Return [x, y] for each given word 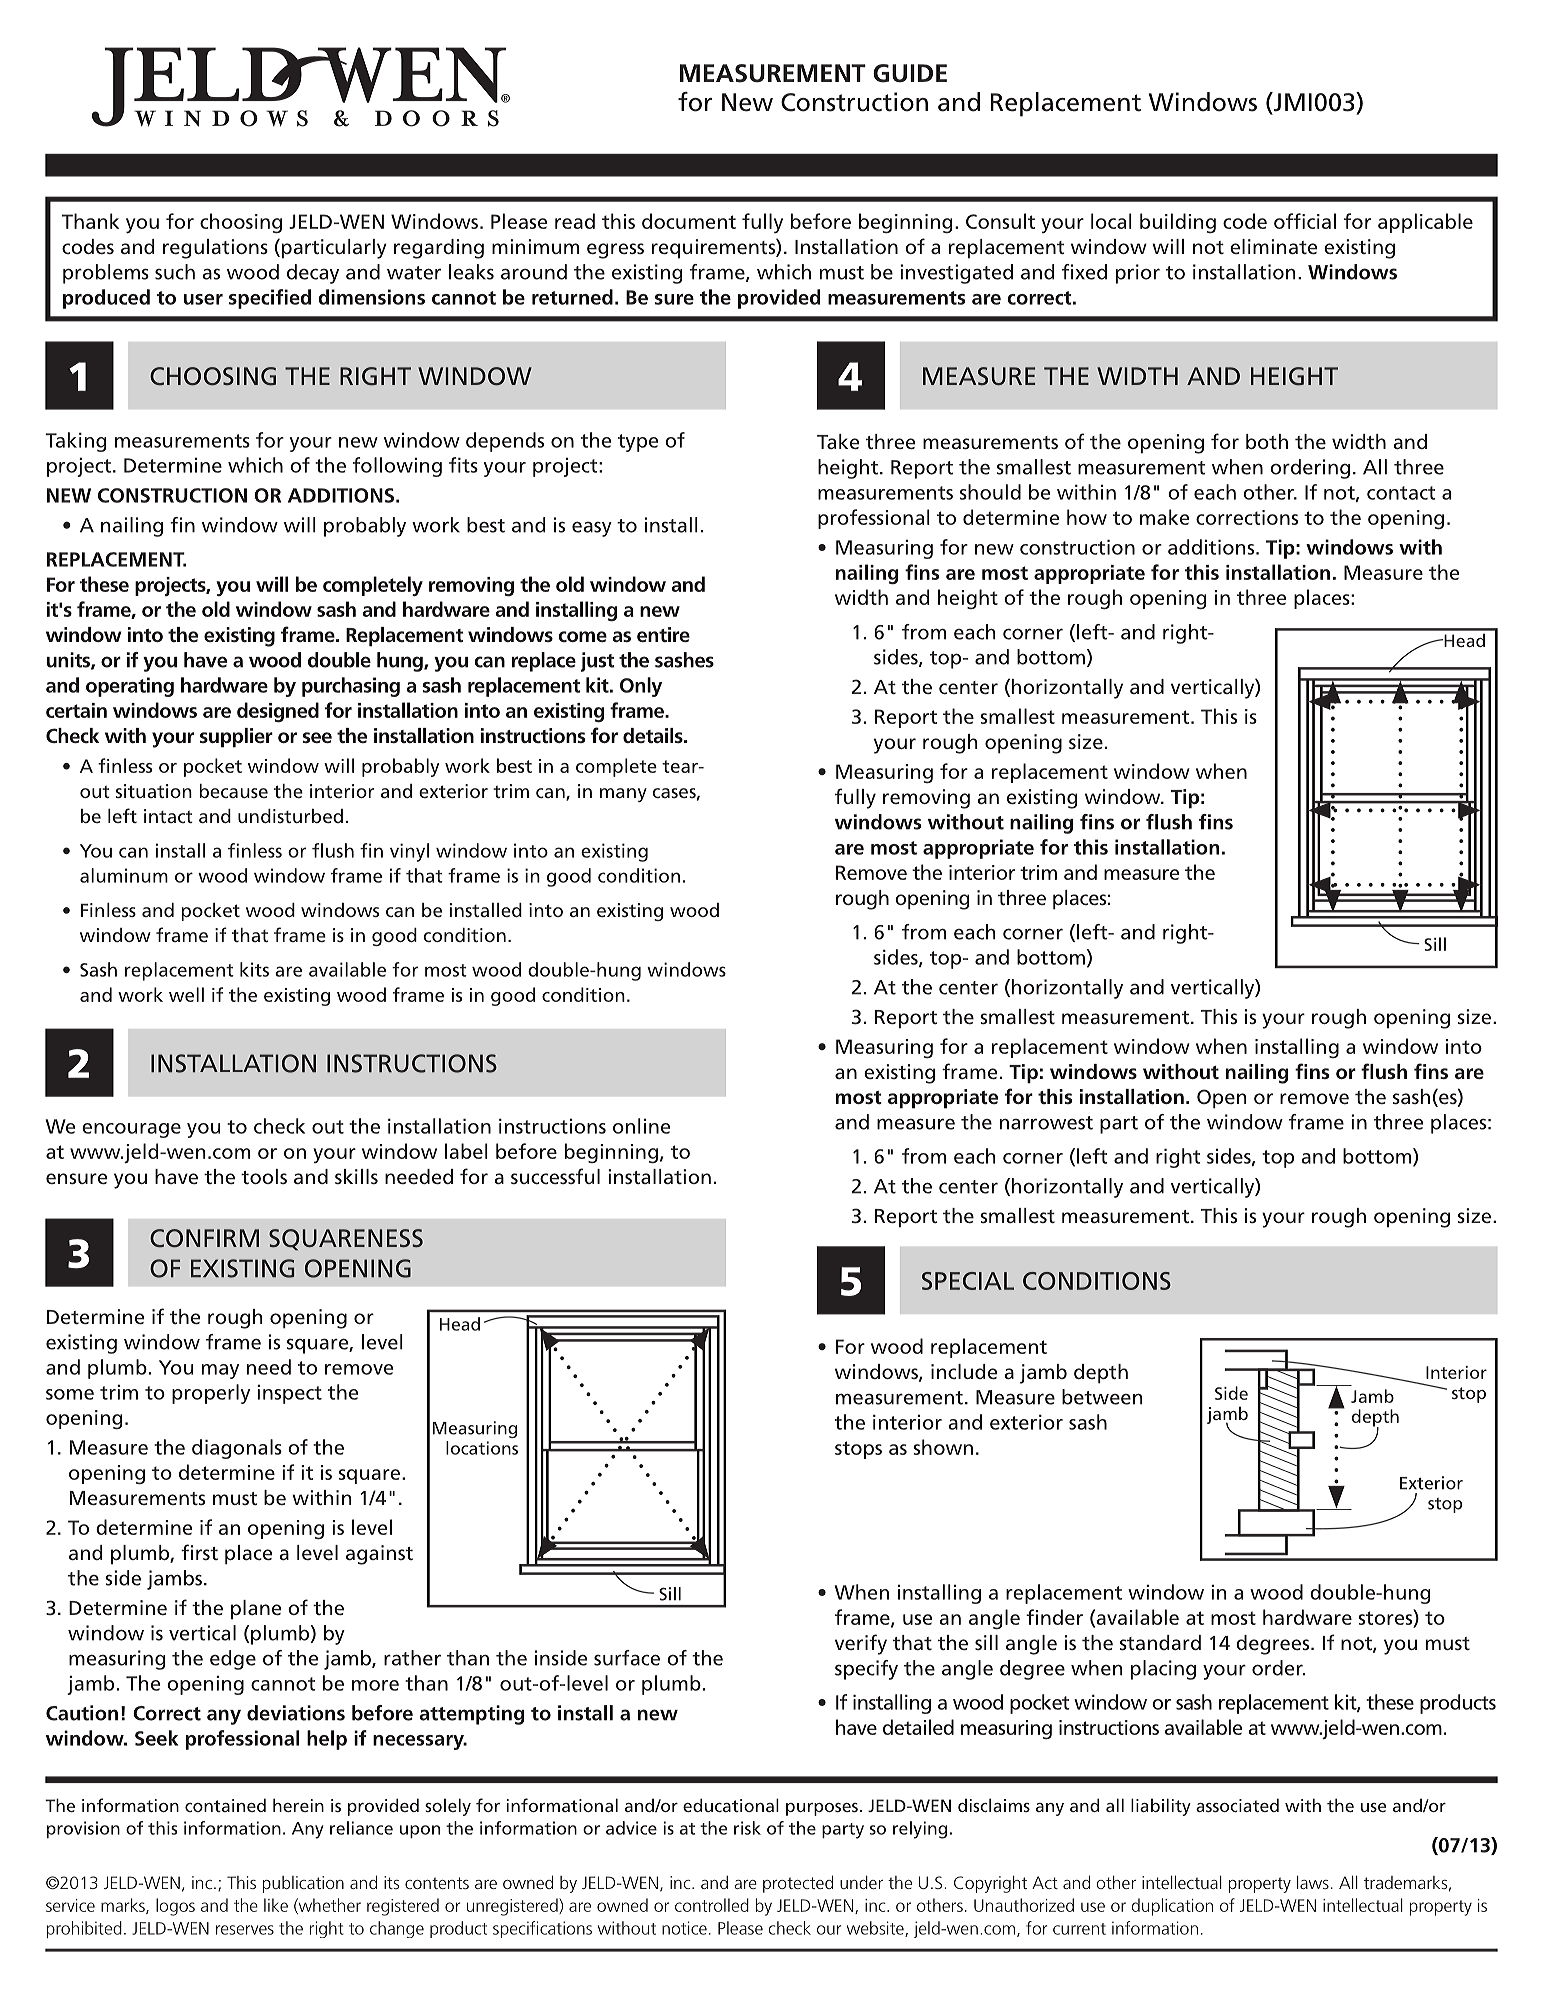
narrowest [1046, 1123]
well [186, 994]
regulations [215, 249]
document [689, 221]
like [276, 1905]
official [1305, 221]
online [641, 1126]
